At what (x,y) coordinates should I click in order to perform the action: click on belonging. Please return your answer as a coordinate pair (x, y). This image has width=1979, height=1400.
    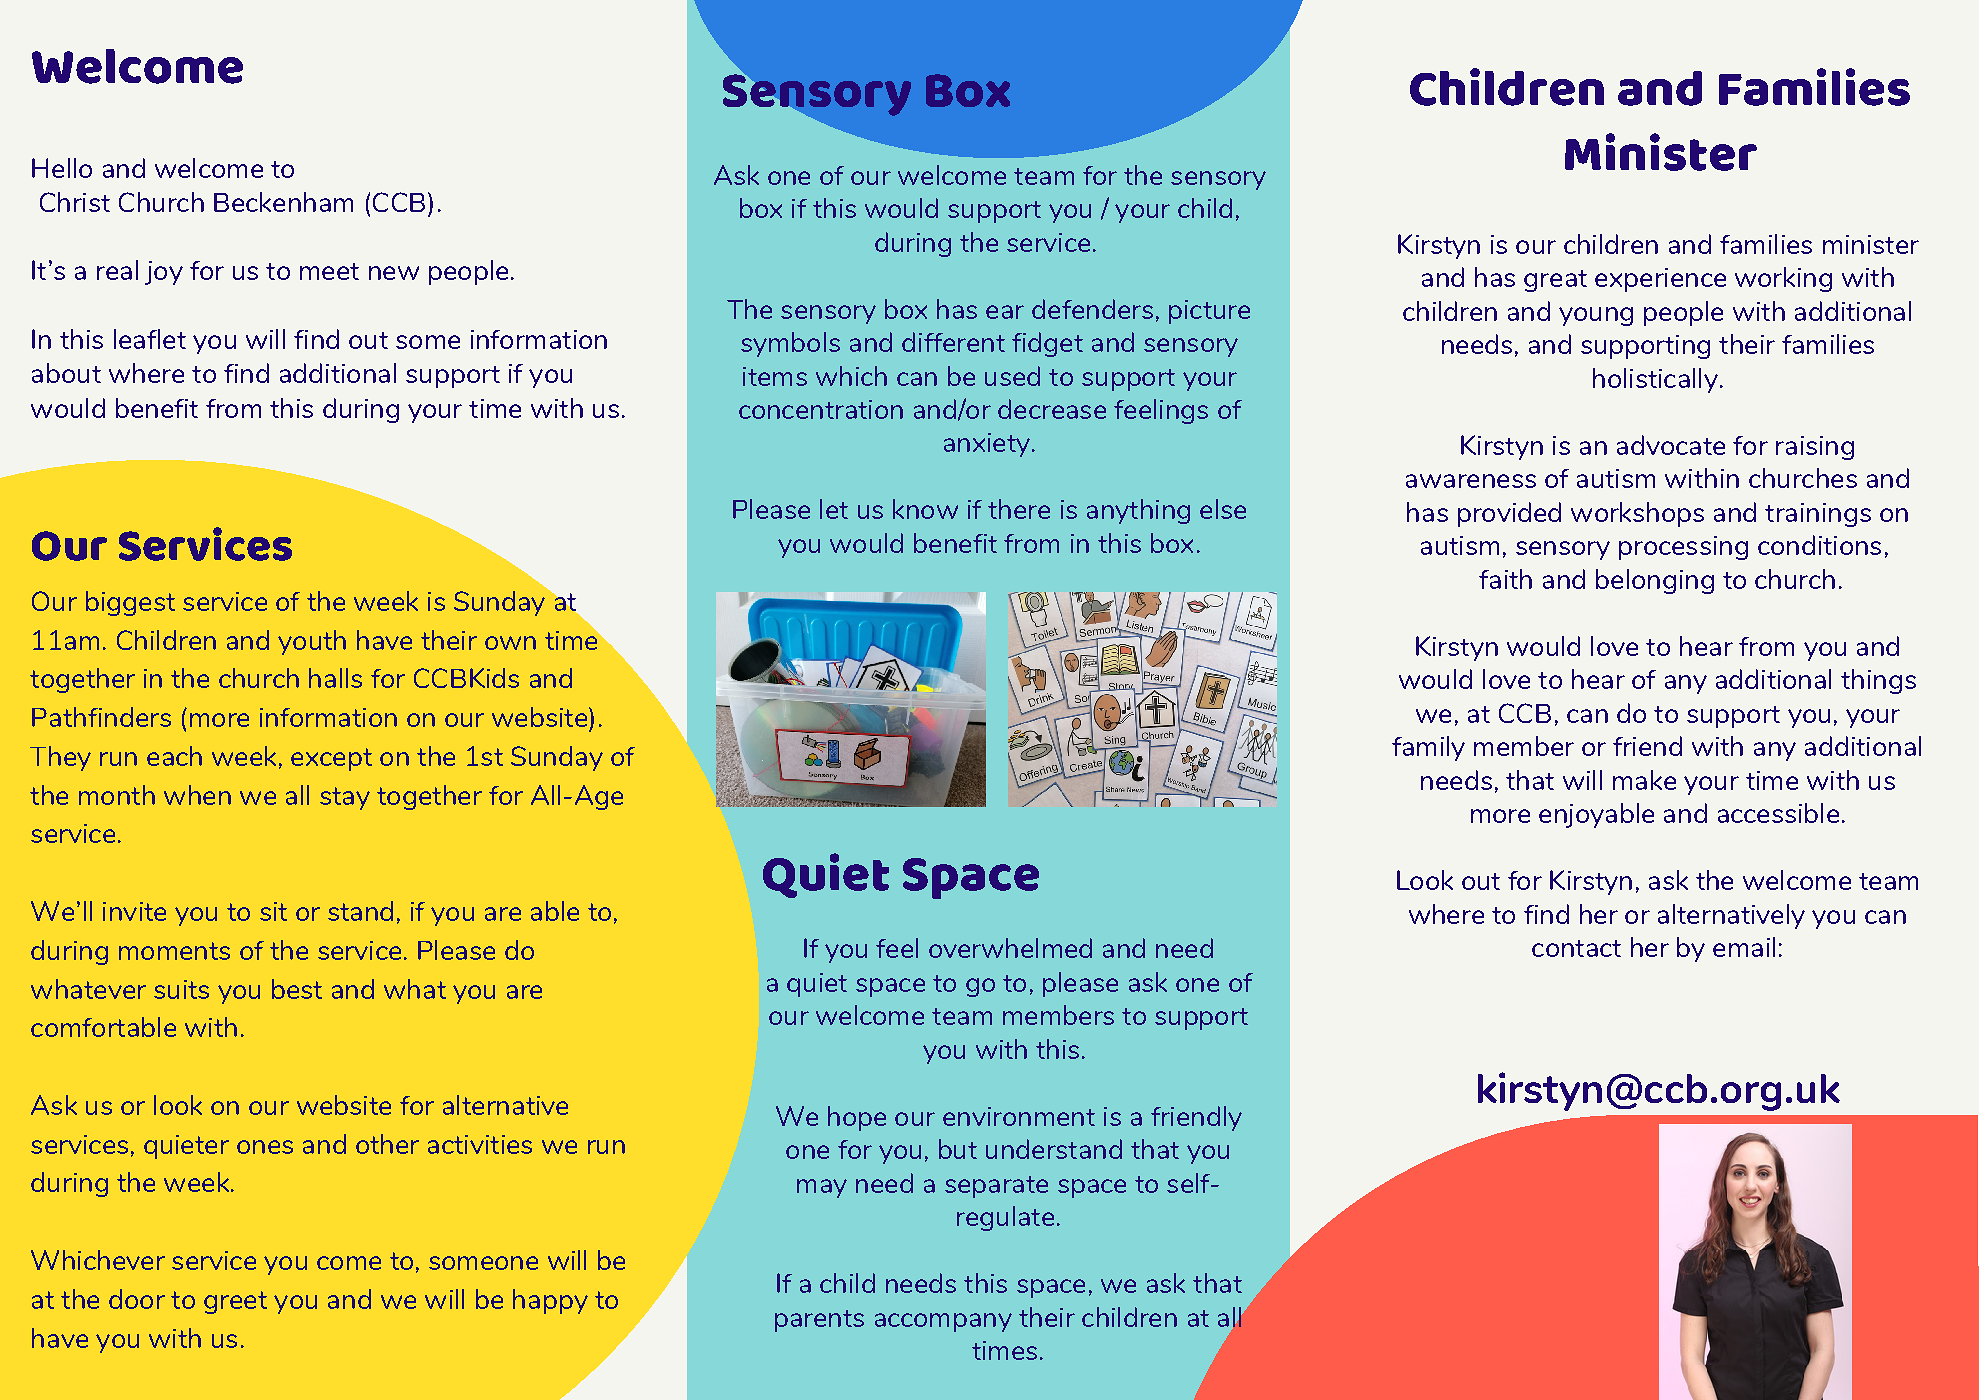
    Looking at the image, I should click on (1655, 581).
